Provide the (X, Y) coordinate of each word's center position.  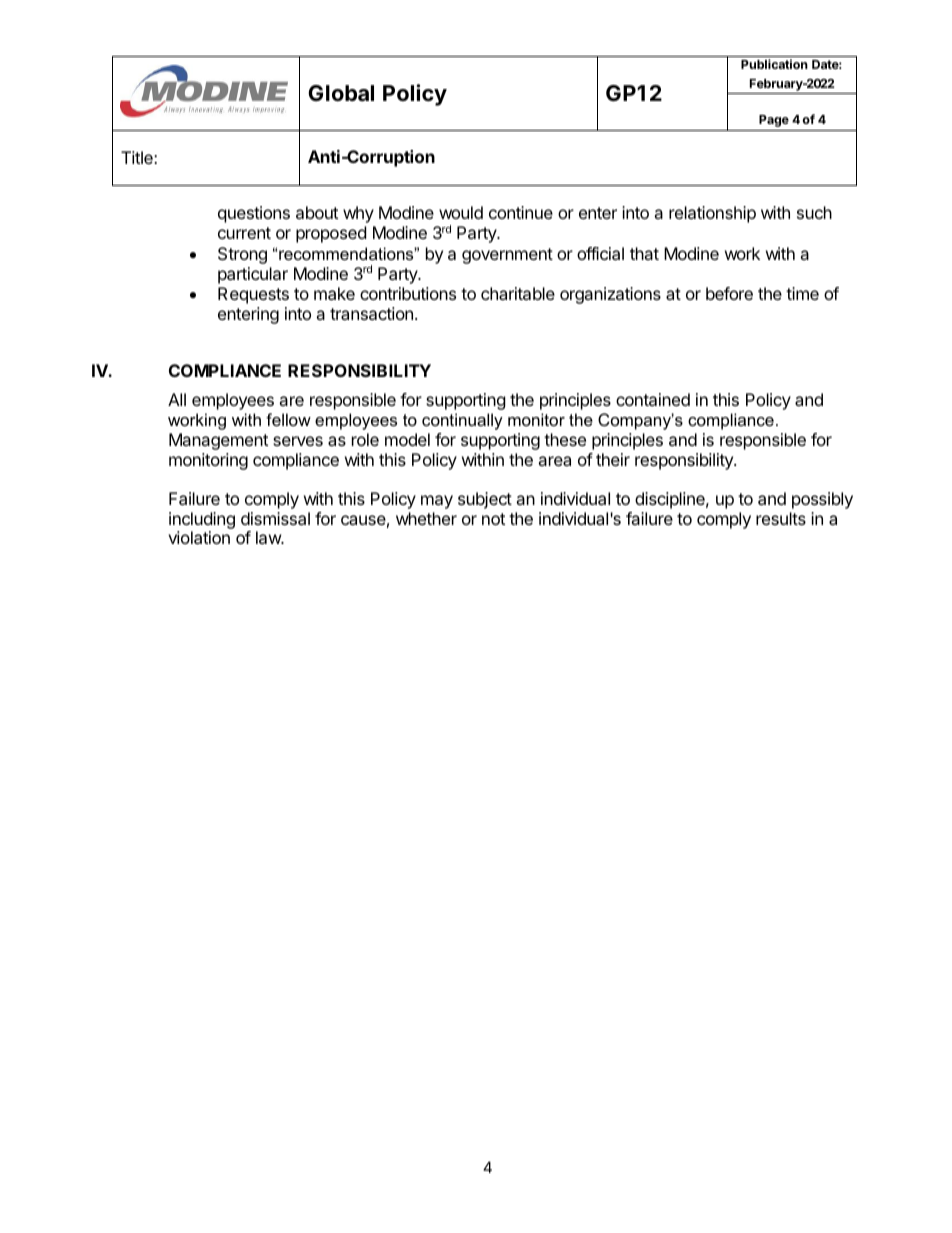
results (781, 518)
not (493, 519)
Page (774, 121)
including (202, 520)
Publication (774, 64)
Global (341, 93)
